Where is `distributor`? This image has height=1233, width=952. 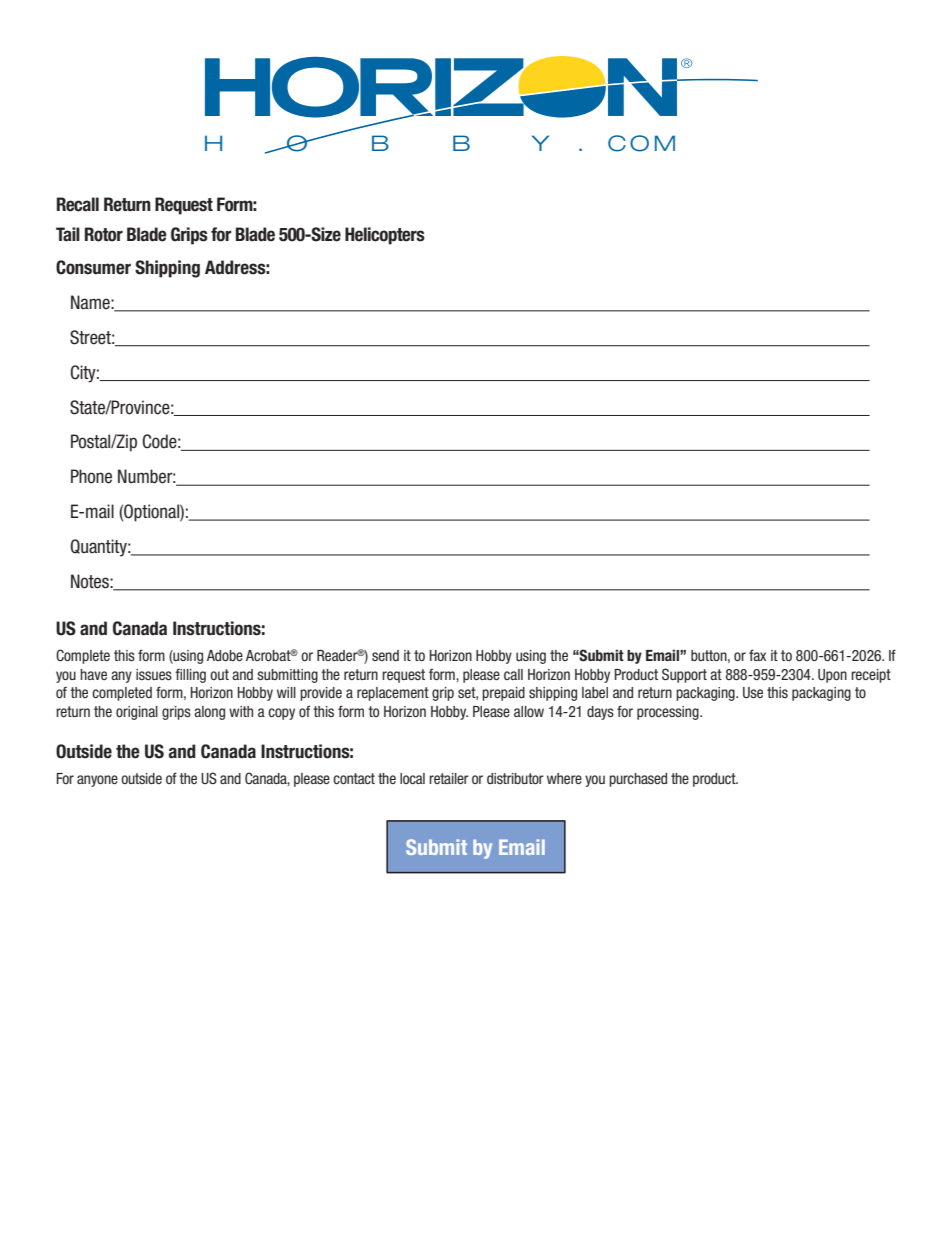 distributor is located at coordinates (515, 778).
